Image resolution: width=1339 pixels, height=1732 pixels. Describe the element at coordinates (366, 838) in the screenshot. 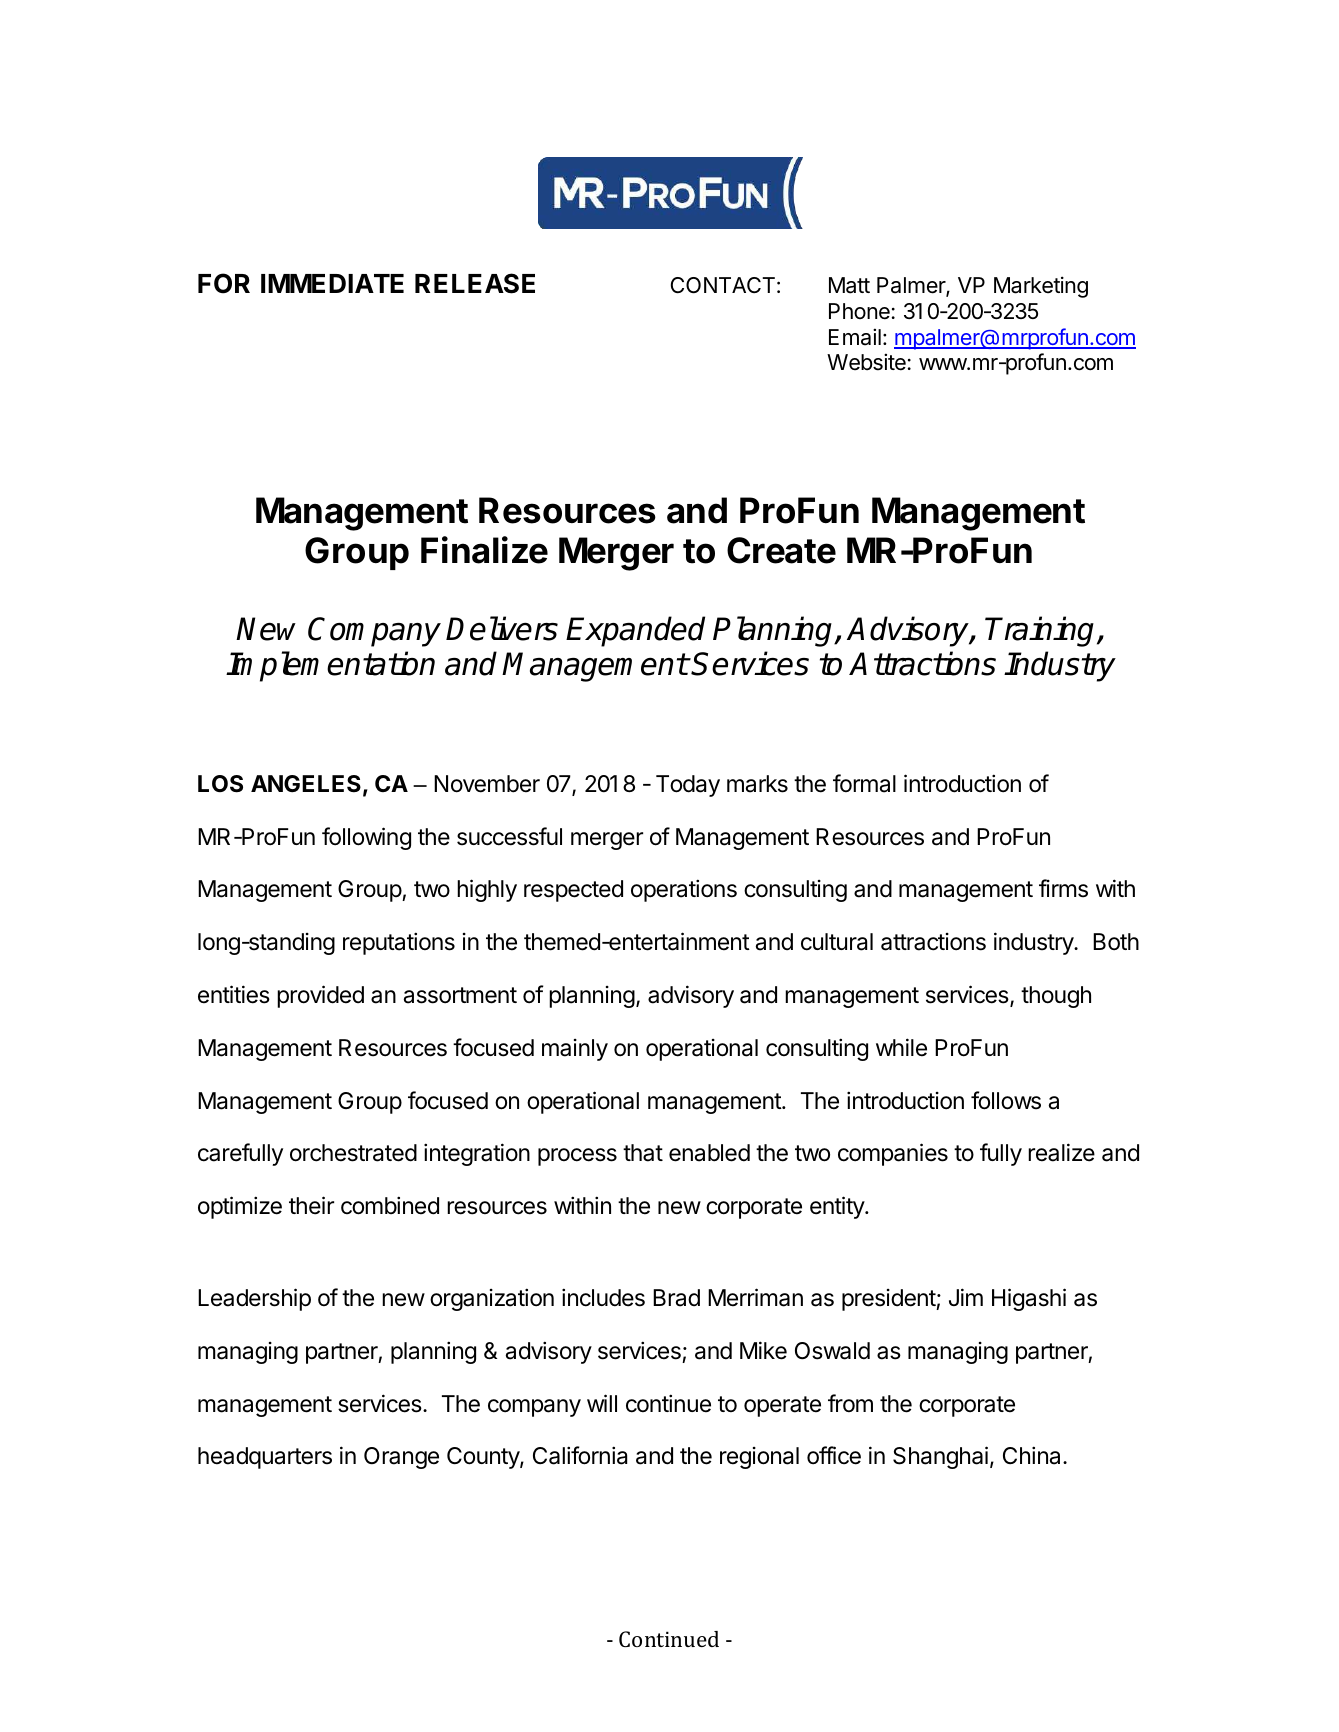

I see `following` at that location.
